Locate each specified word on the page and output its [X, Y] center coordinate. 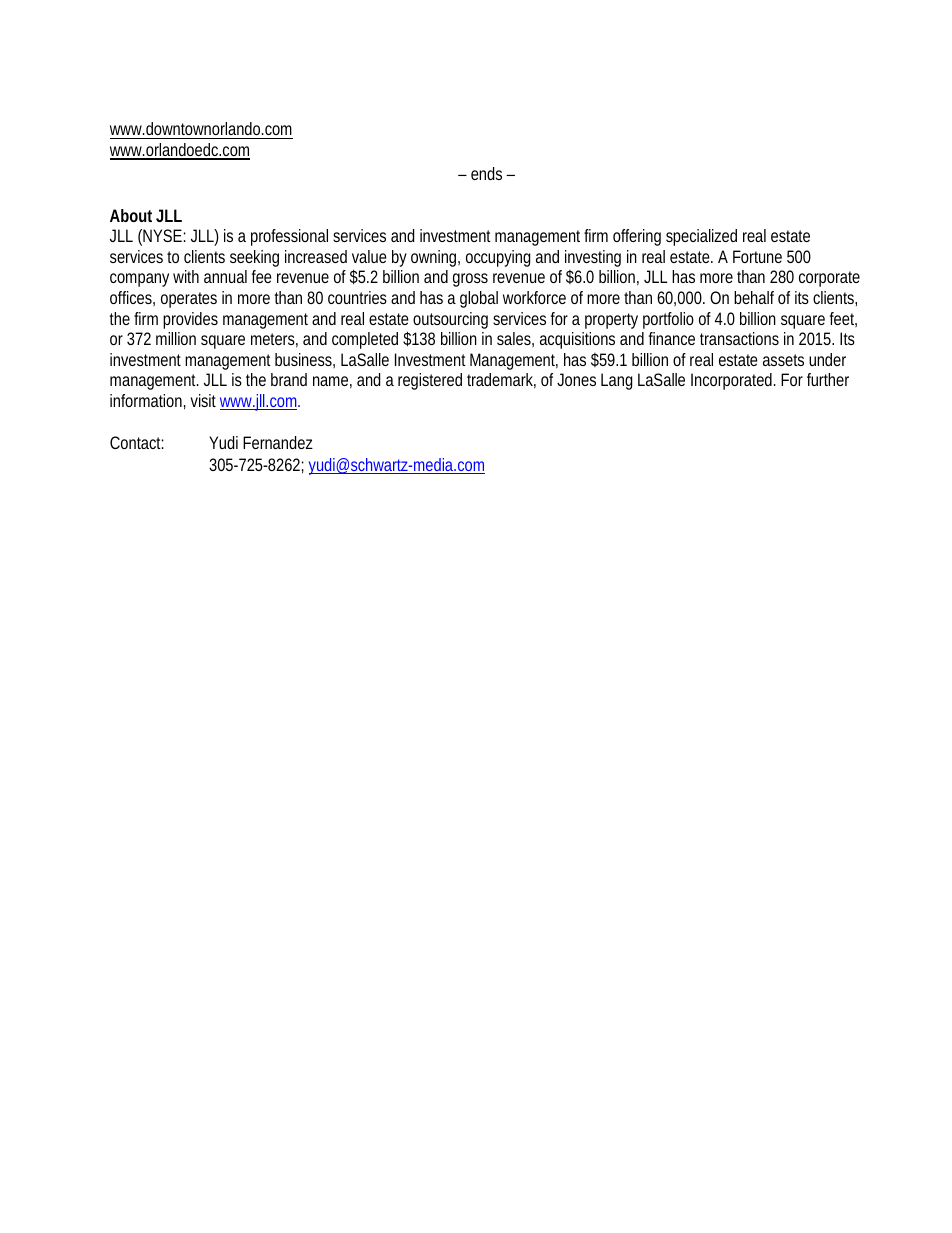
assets [783, 360]
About [131, 215]
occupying [498, 258]
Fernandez [278, 442]
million [176, 338]
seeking [254, 258]
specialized [701, 237]
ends [489, 173]
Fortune [757, 256]
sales [515, 339]
